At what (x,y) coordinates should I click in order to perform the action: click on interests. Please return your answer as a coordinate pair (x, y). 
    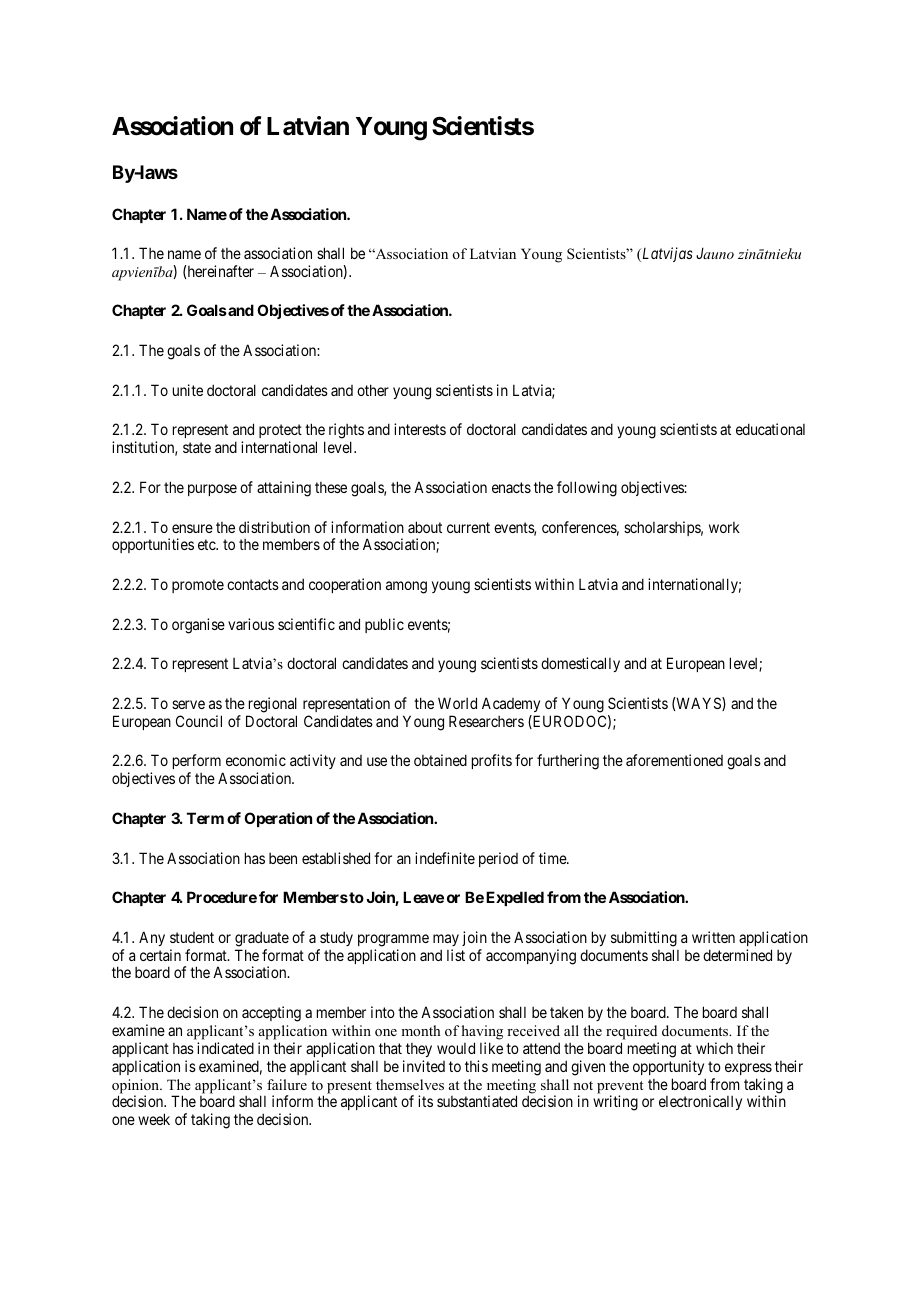
    Looking at the image, I should click on (420, 429).
